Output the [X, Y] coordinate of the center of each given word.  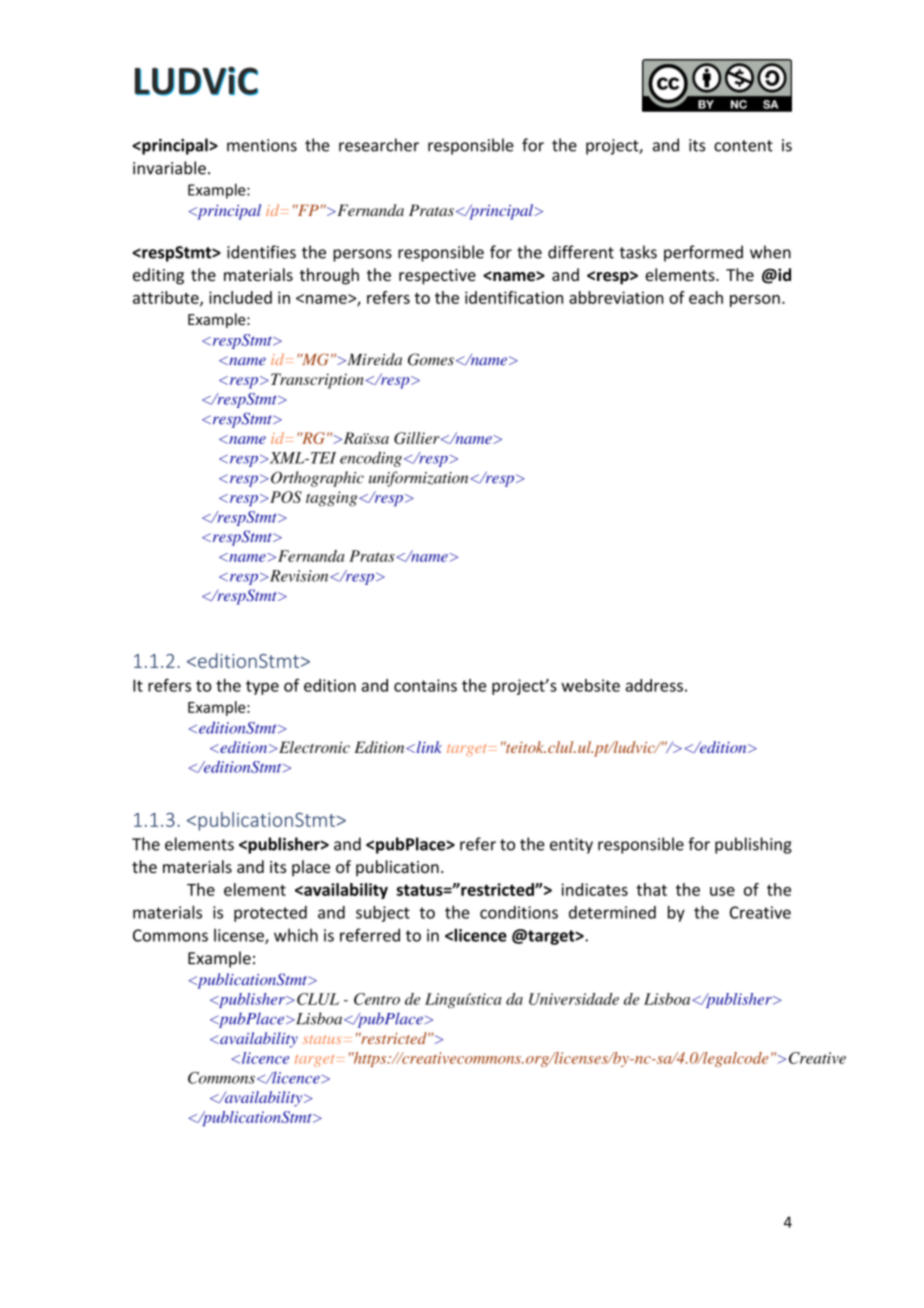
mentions [262, 145]
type [262, 687]
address [654, 685]
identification [514, 297]
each [706, 297]
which [296, 935]
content [743, 146]
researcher [379, 145]
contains [425, 685]
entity [571, 846]
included [240, 297]
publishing [753, 845]
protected [270, 914]
